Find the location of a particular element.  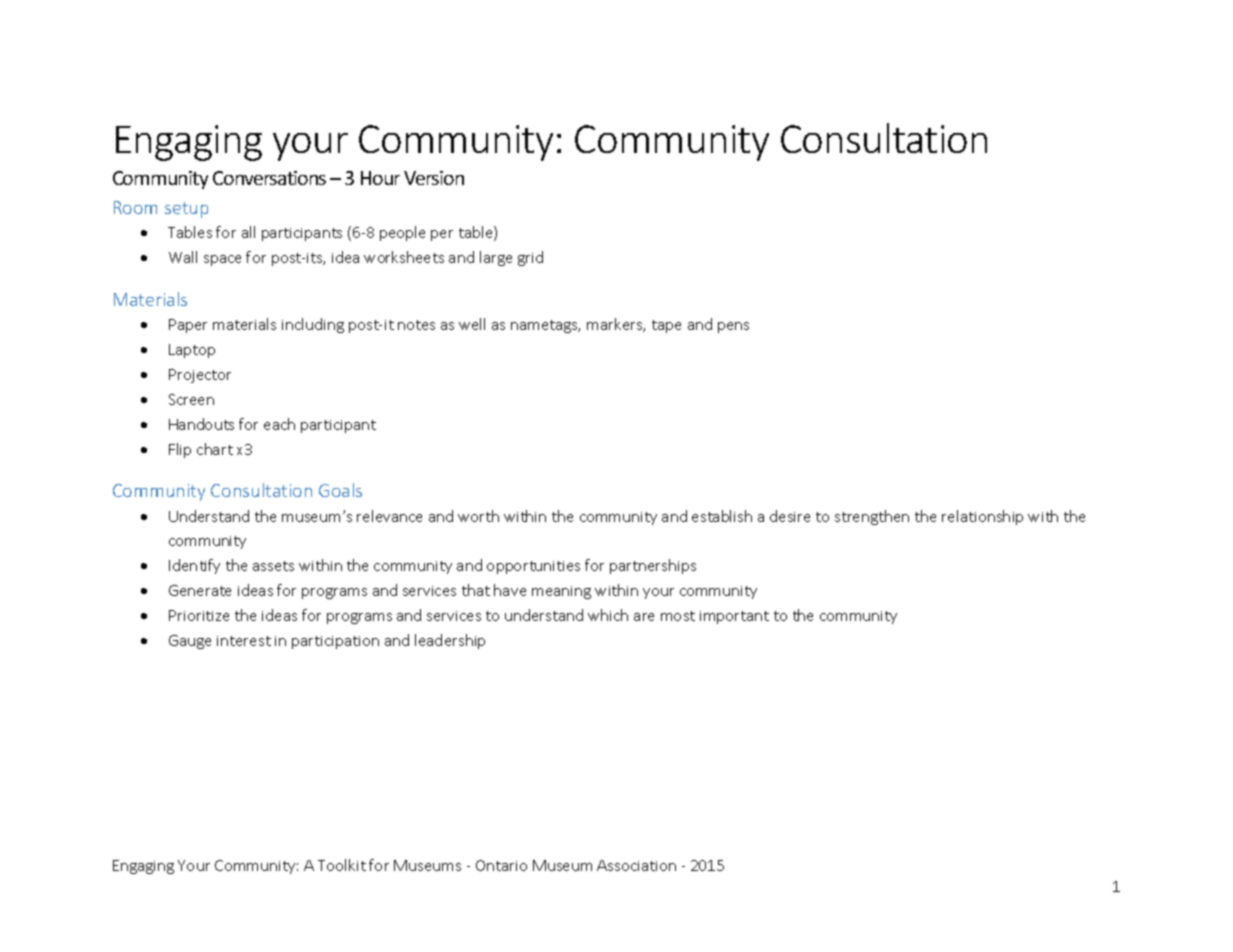

interest is located at coordinates (244, 641).
